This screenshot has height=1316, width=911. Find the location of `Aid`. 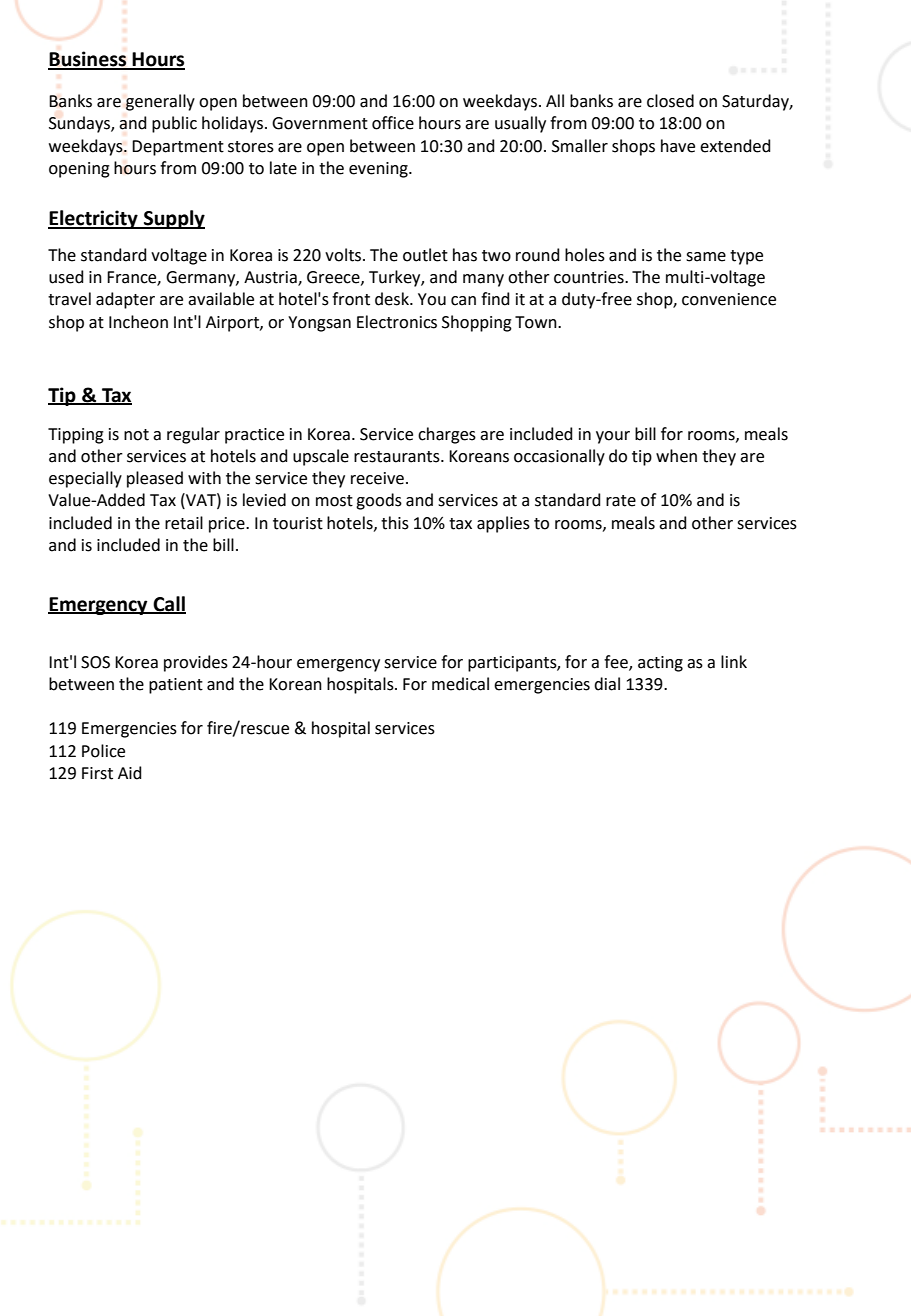

Aid is located at coordinates (130, 773).
